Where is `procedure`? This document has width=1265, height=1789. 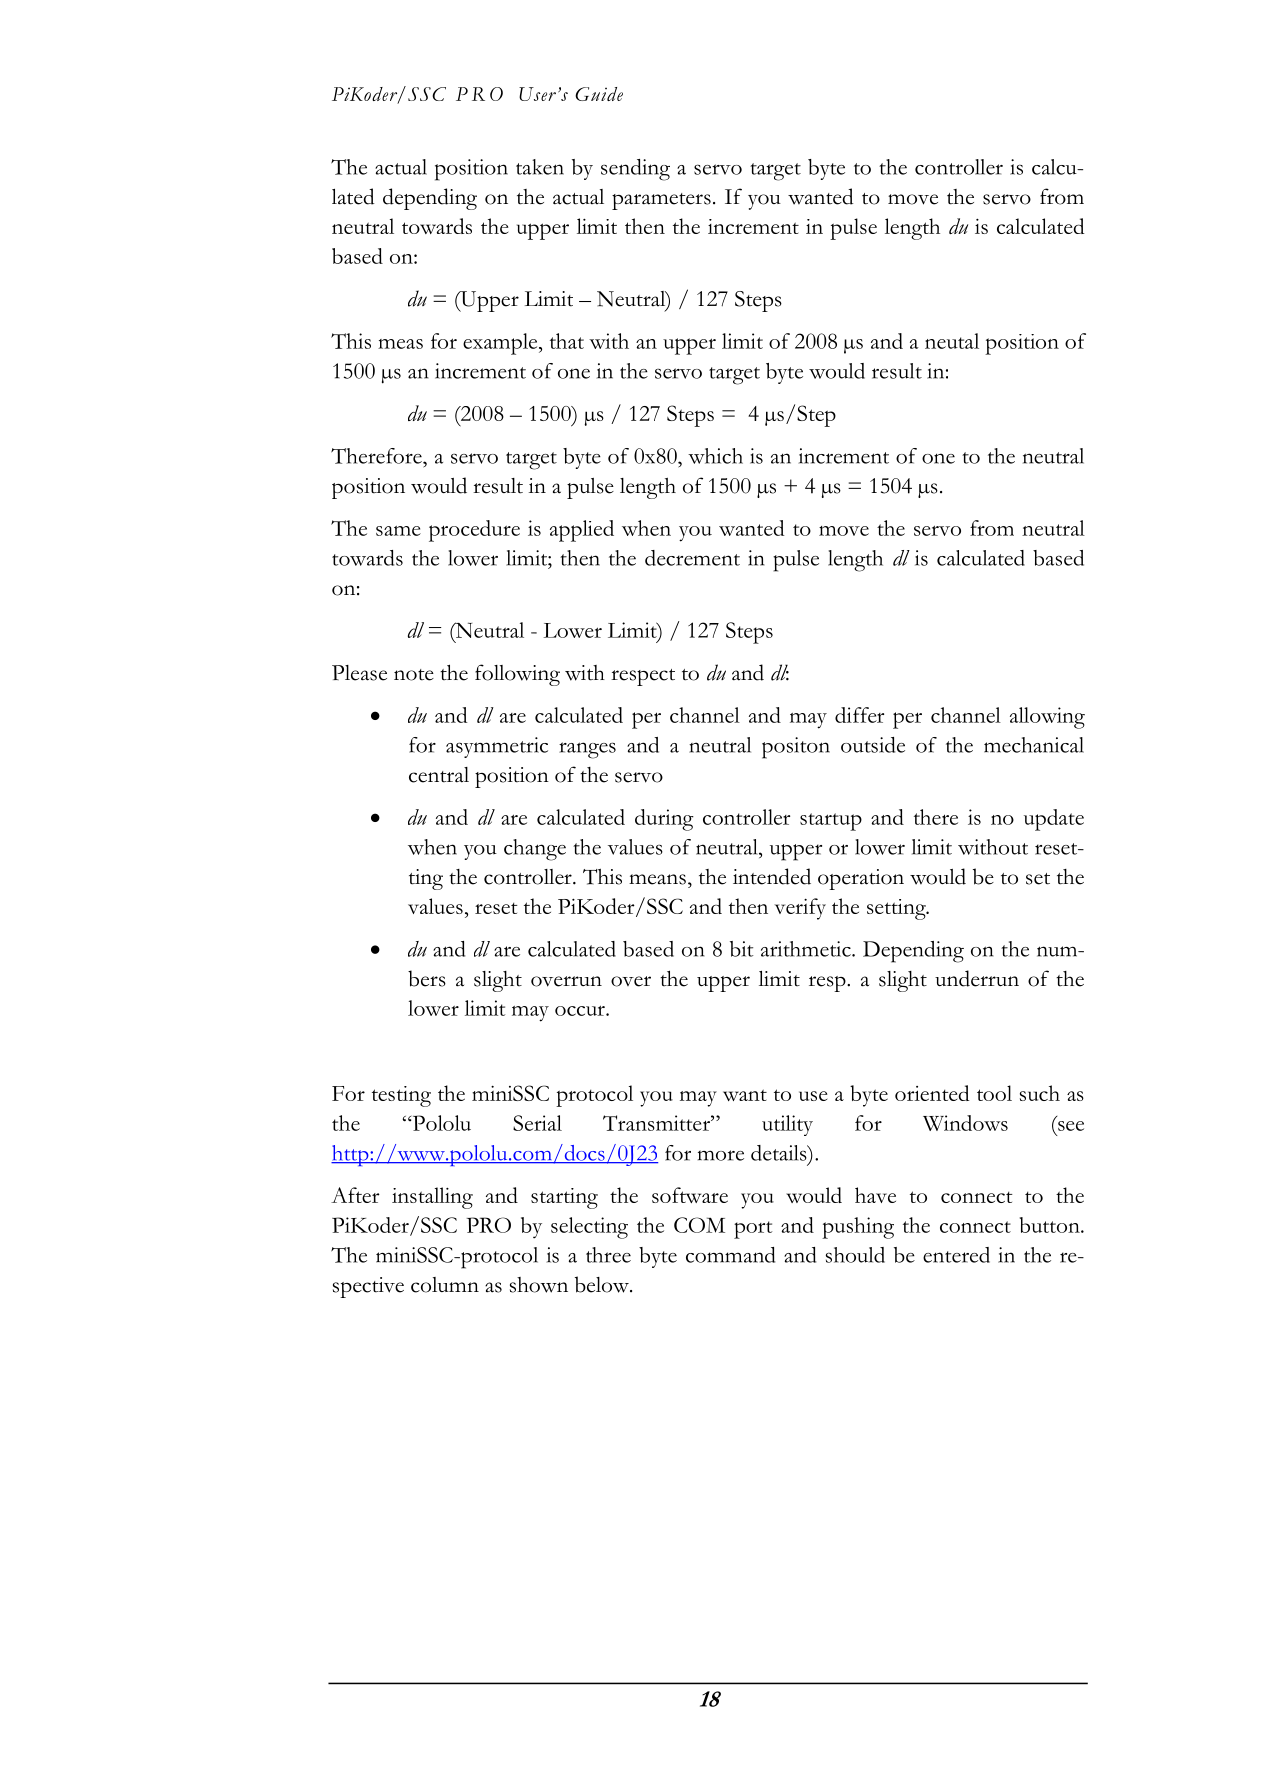
procedure is located at coordinates (474, 531).
